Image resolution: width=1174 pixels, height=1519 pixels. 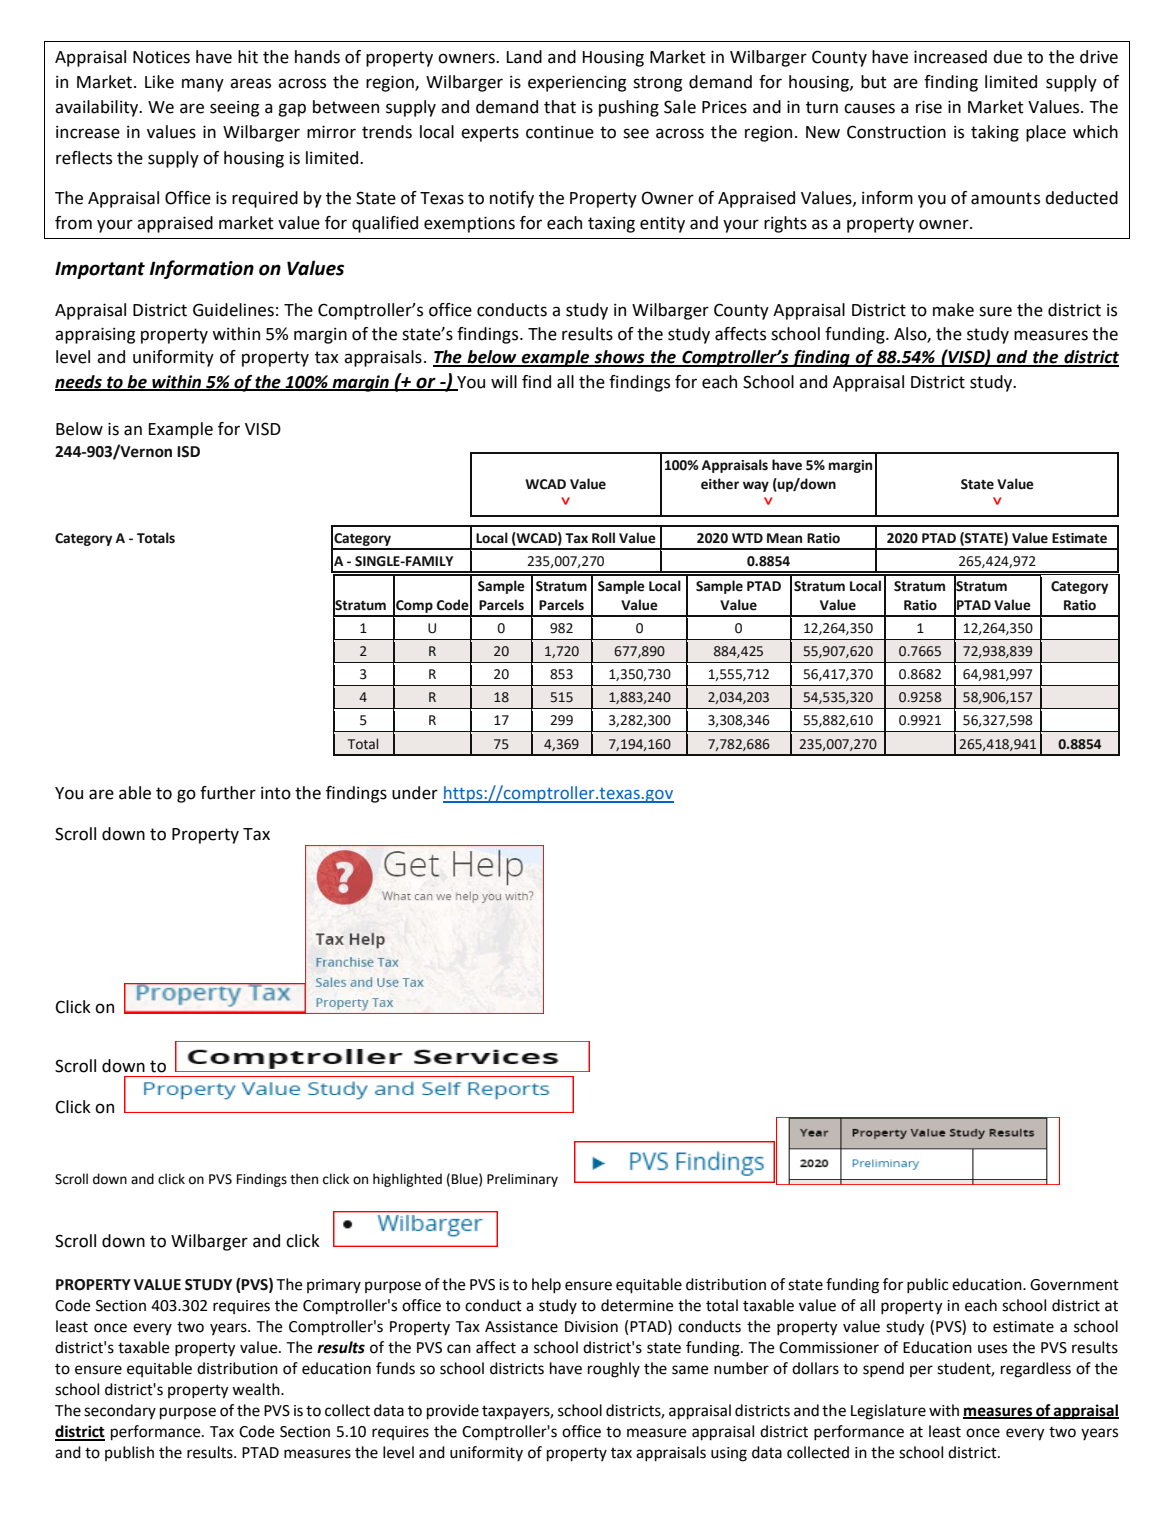 What do you see at coordinates (577, 83) in the screenshot?
I see `experiencing` at bounding box center [577, 83].
